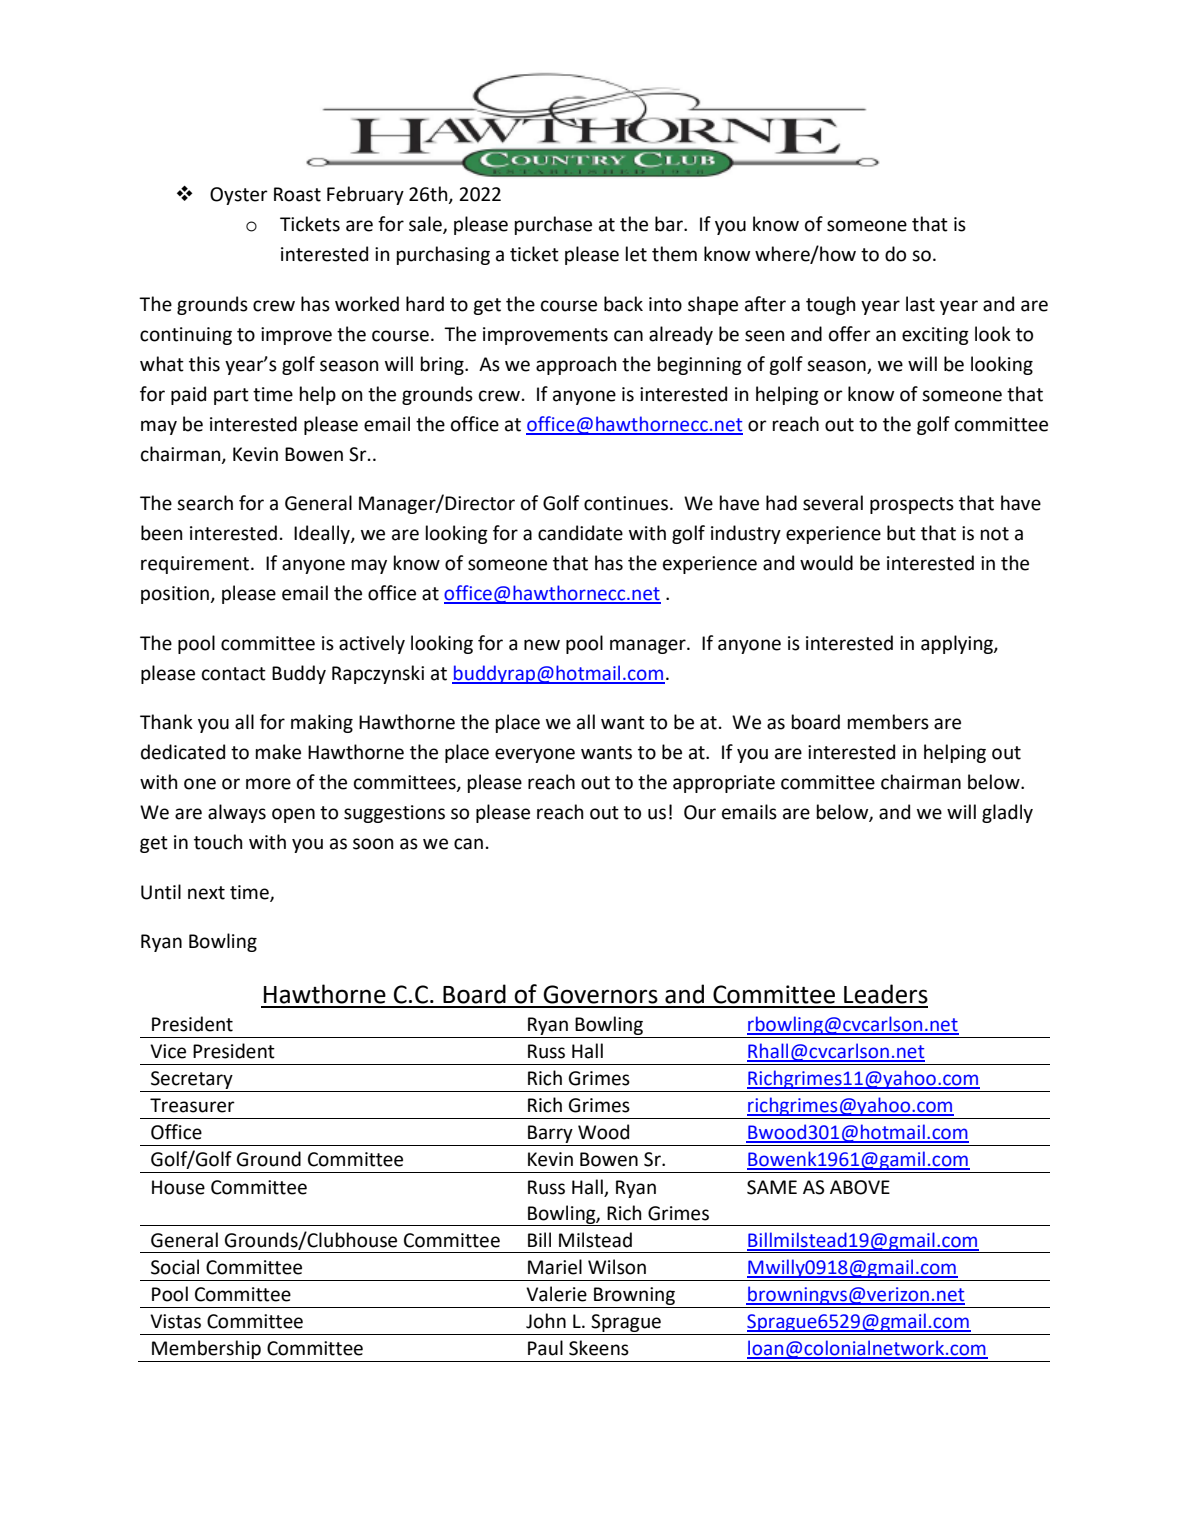 The image size is (1190, 1540). I want to click on last, so click(920, 304).
